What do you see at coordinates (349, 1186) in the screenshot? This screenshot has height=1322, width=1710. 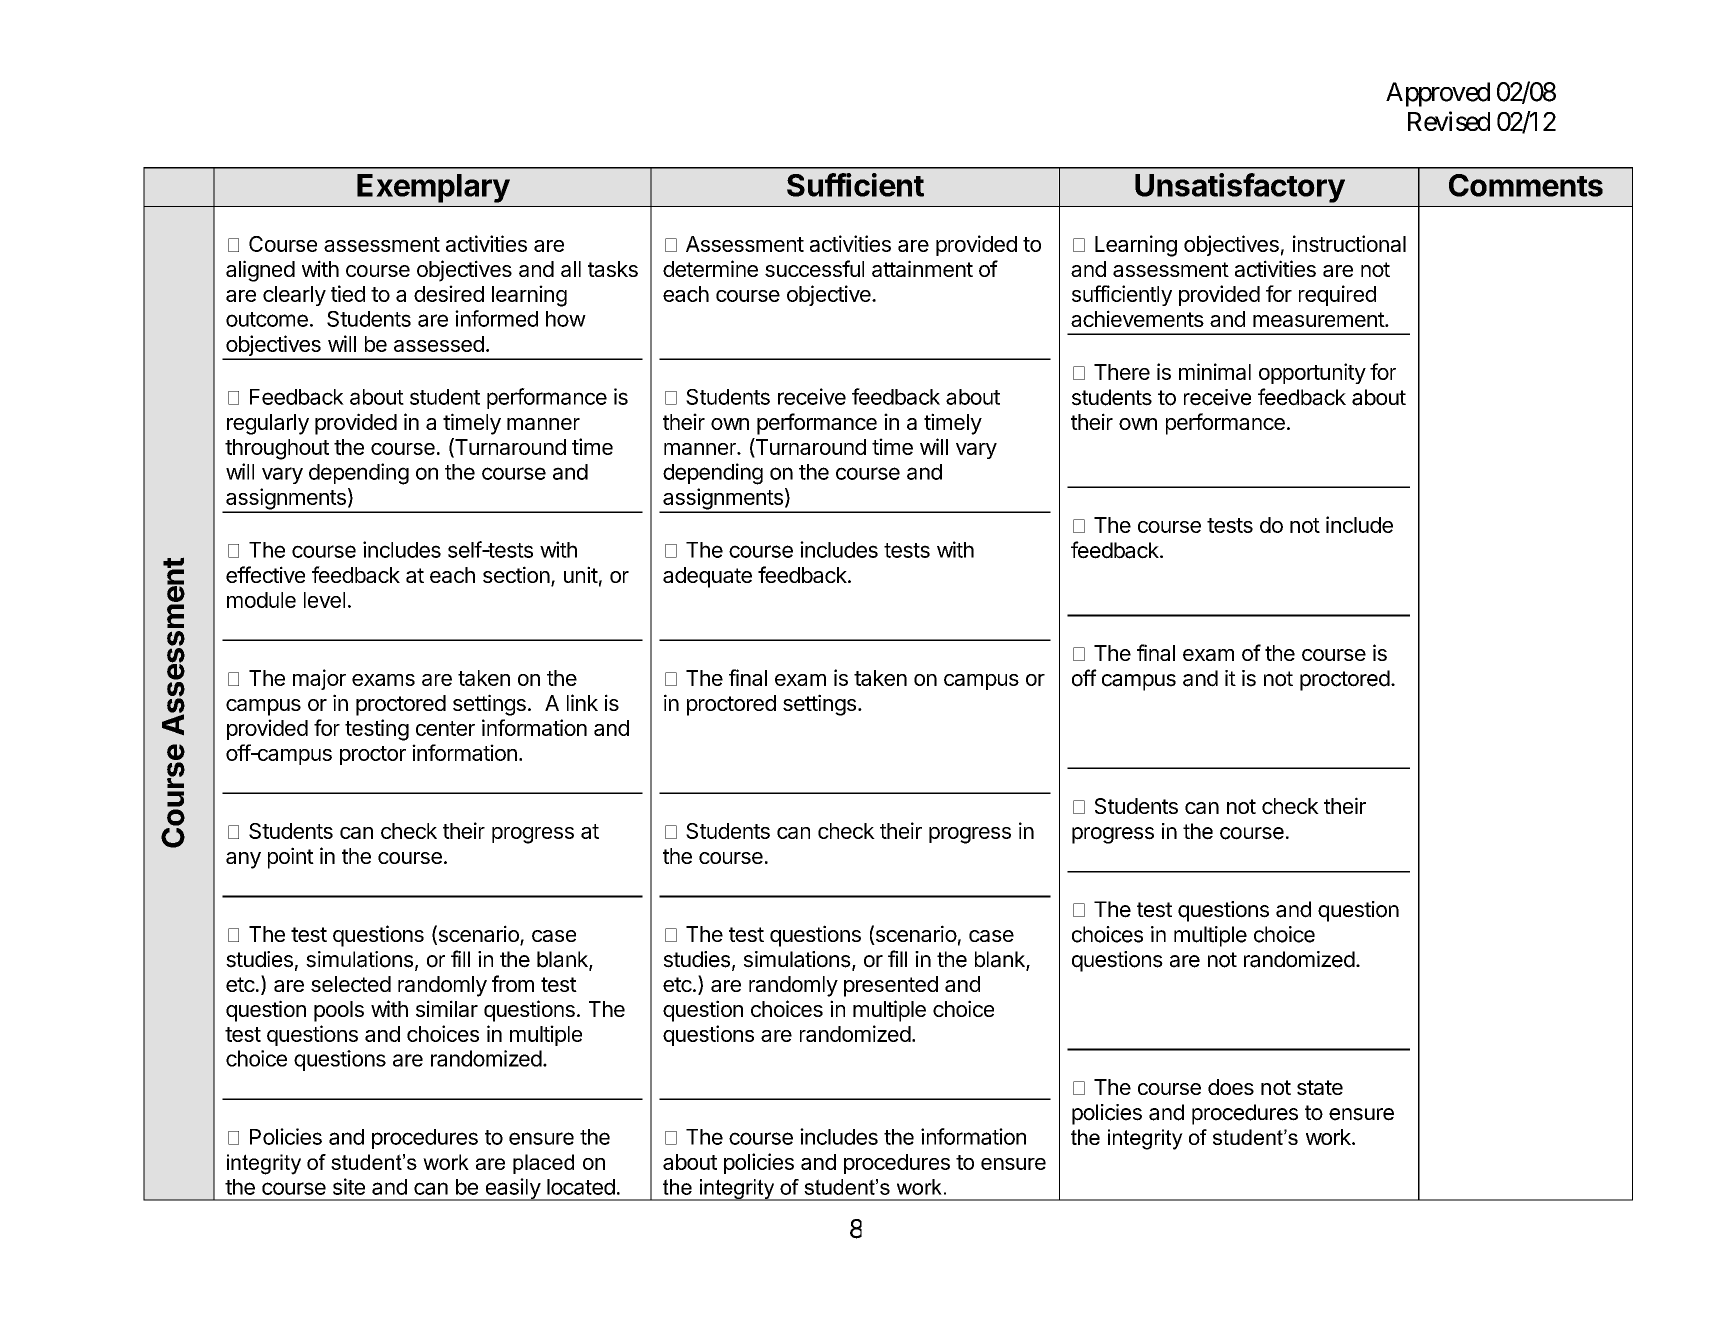 I see `site` at bounding box center [349, 1186].
